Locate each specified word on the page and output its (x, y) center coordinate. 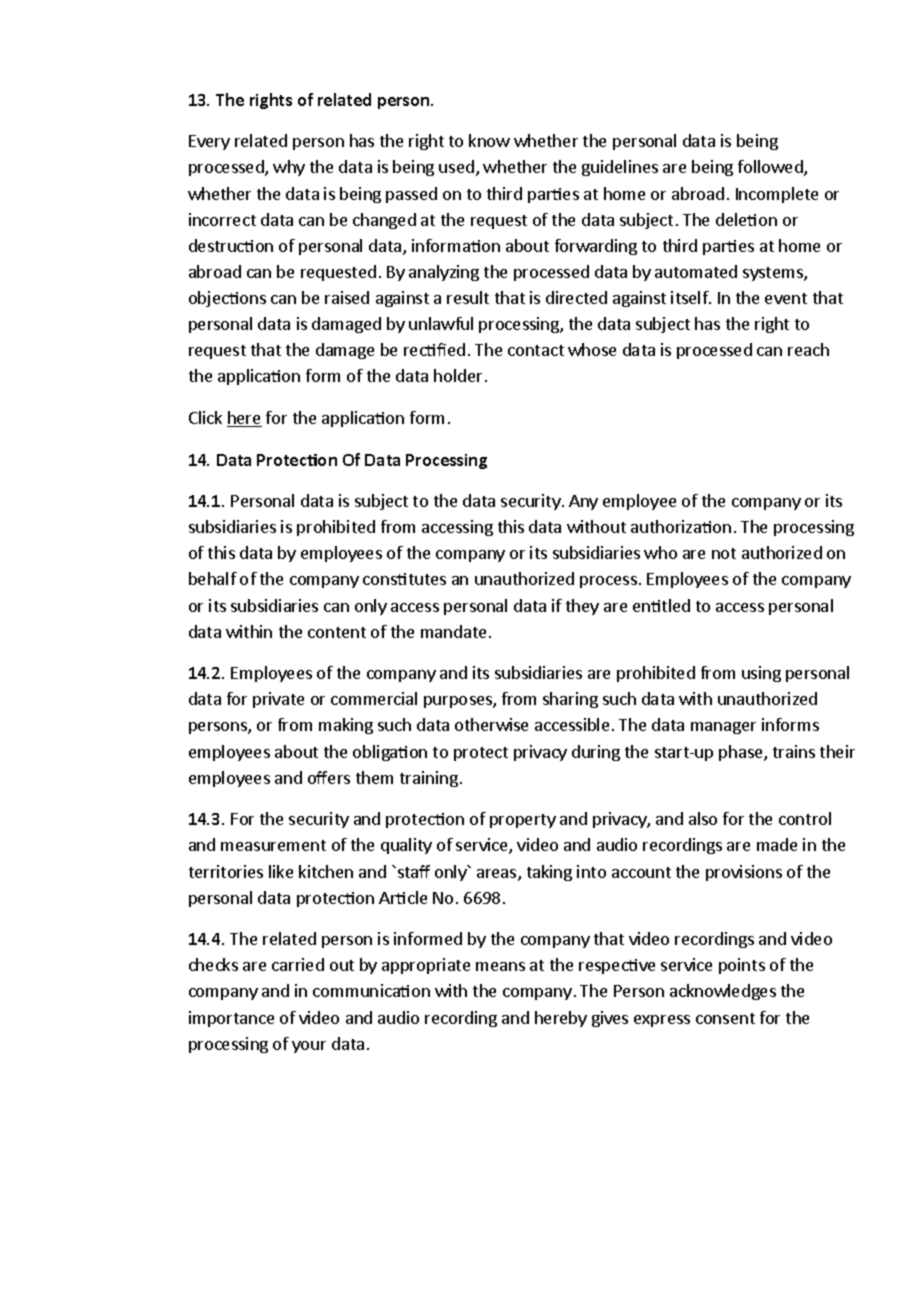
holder (460, 375)
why (289, 168)
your (309, 1047)
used (456, 166)
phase (742, 753)
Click (205, 417)
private (278, 700)
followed (771, 168)
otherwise (491, 724)
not (724, 553)
